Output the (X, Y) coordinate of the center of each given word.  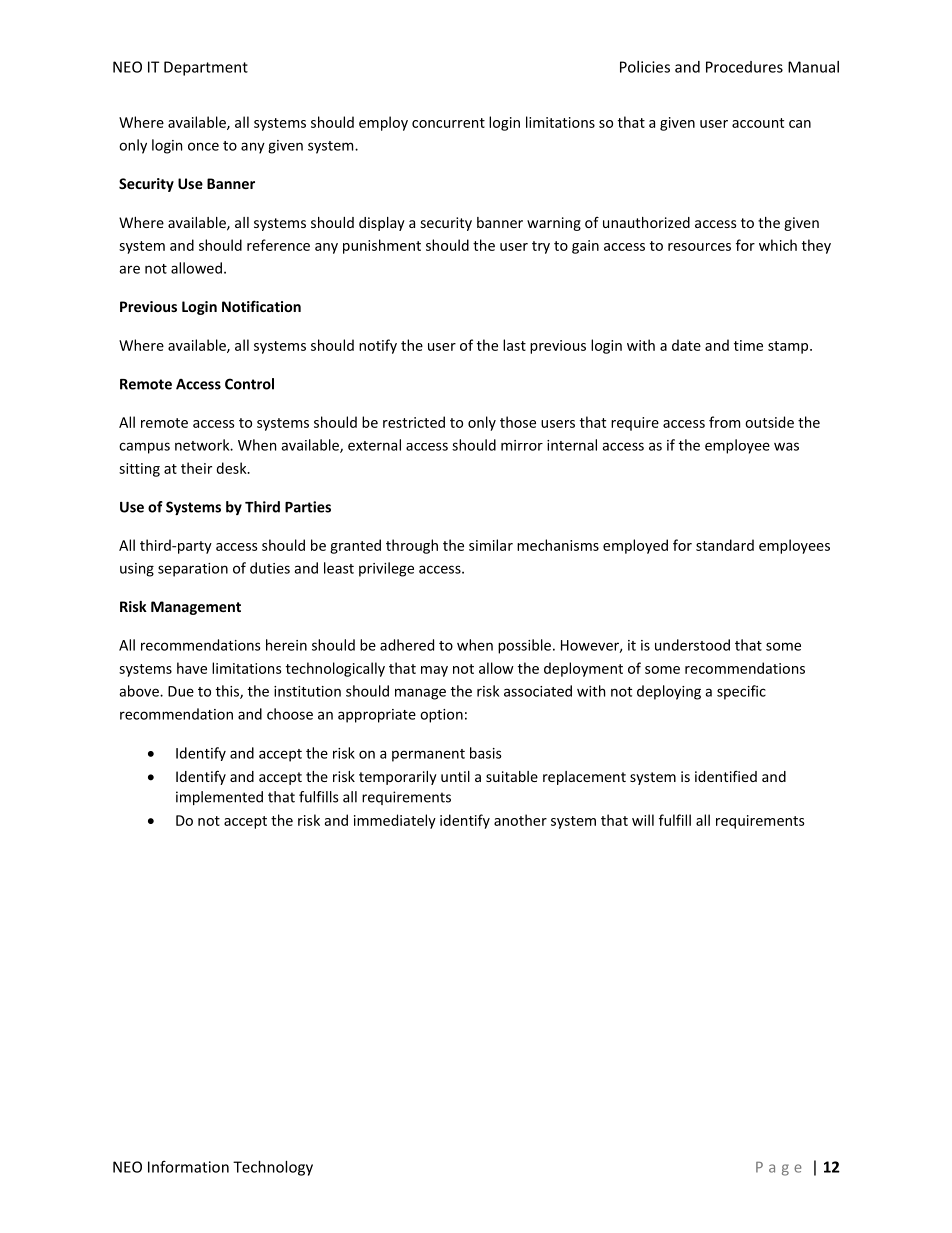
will (643, 820)
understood (692, 645)
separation (193, 570)
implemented (219, 798)
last (514, 345)
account (758, 123)
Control (249, 384)
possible (524, 646)
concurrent (448, 123)
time (748, 345)
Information (188, 1166)
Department (206, 68)
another (520, 820)
